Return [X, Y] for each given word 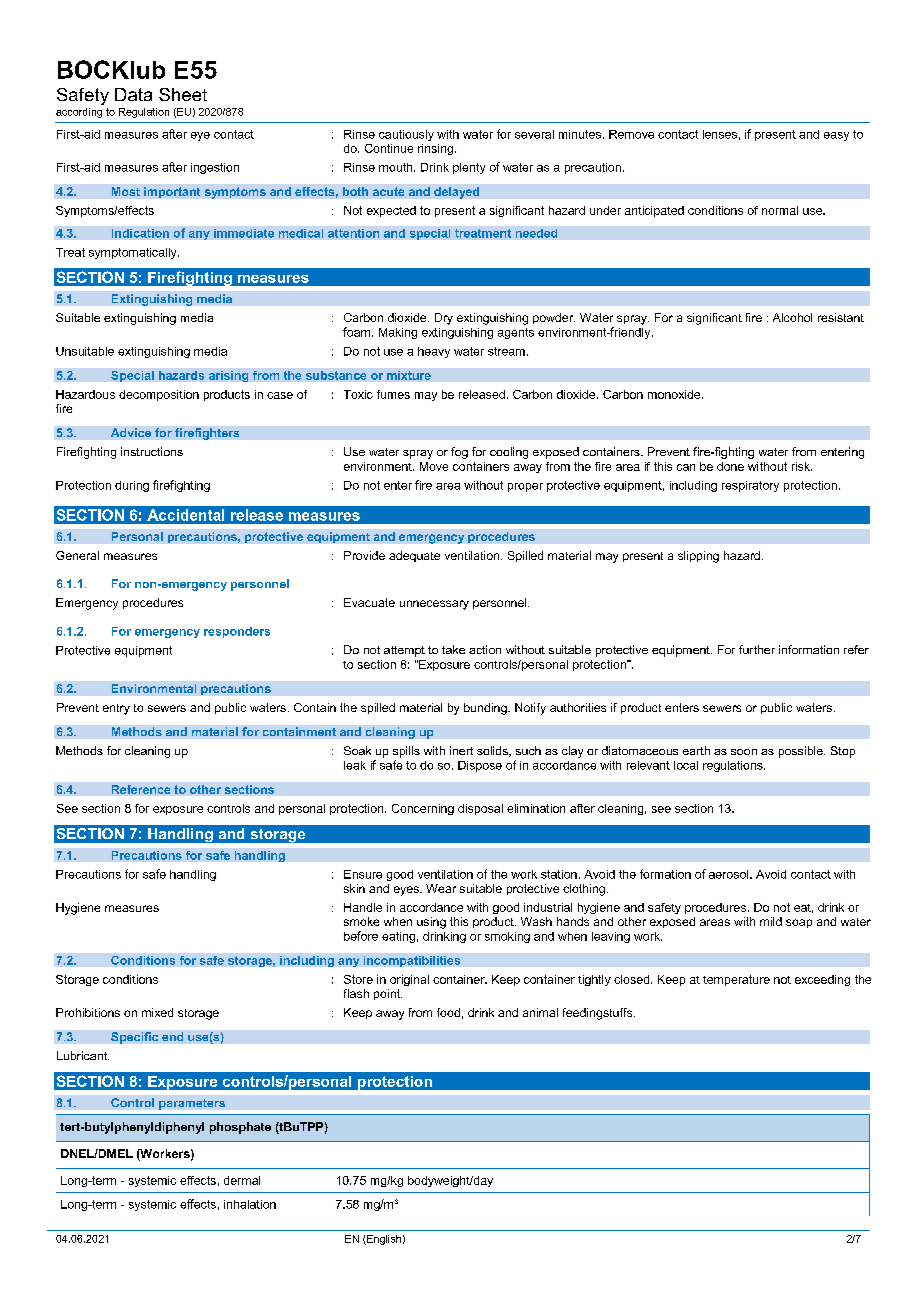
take [453, 649]
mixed [157, 1012]
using [431, 923]
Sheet [183, 94]
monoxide [675, 394]
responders [237, 632]
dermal [242, 1180]
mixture [409, 375]
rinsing [437, 149]
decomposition [159, 395]
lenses [720, 134]
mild [771, 921]
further [757, 649]
